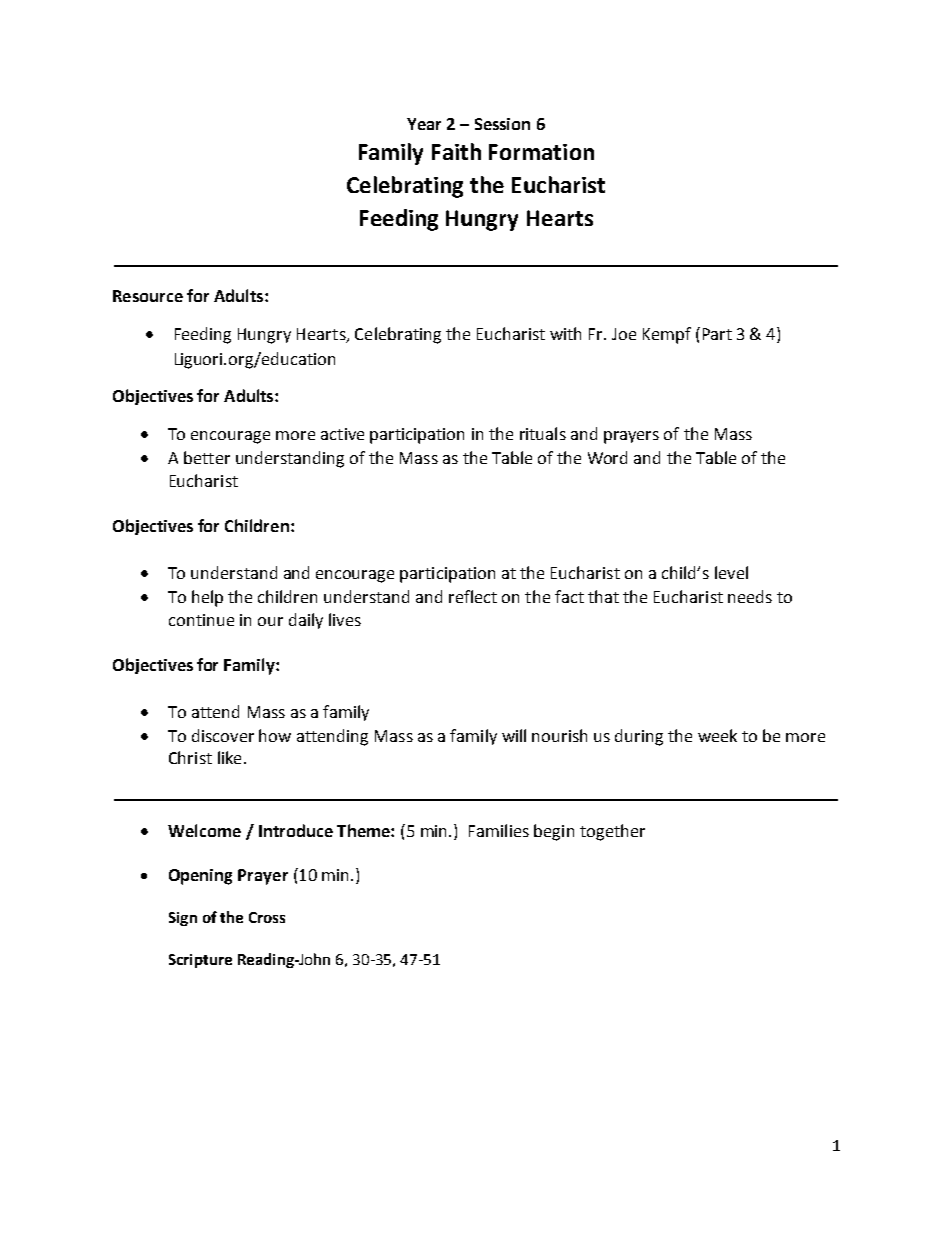  I want to click on Year, so click(424, 124).
